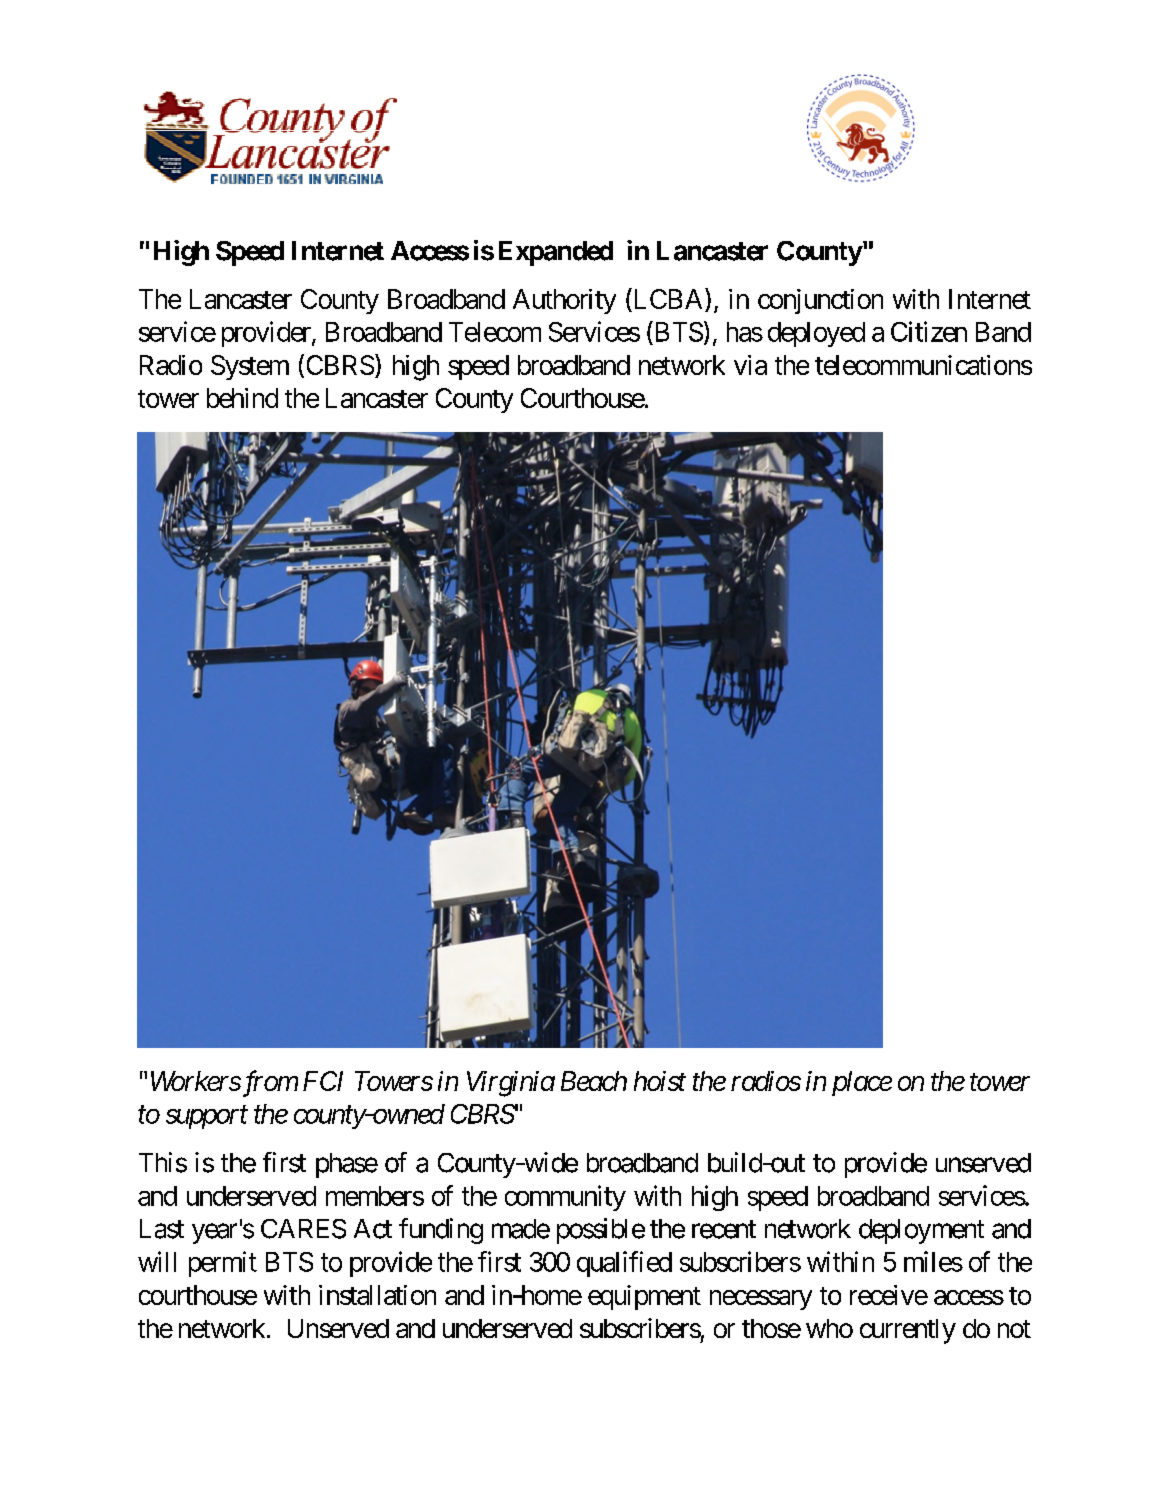 Image resolution: width=1167 pixels, height=1511 pixels. What do you see at coordinates (564, 301) in the screenshot?
I see `Authority` at bounding box center [564, 301].
